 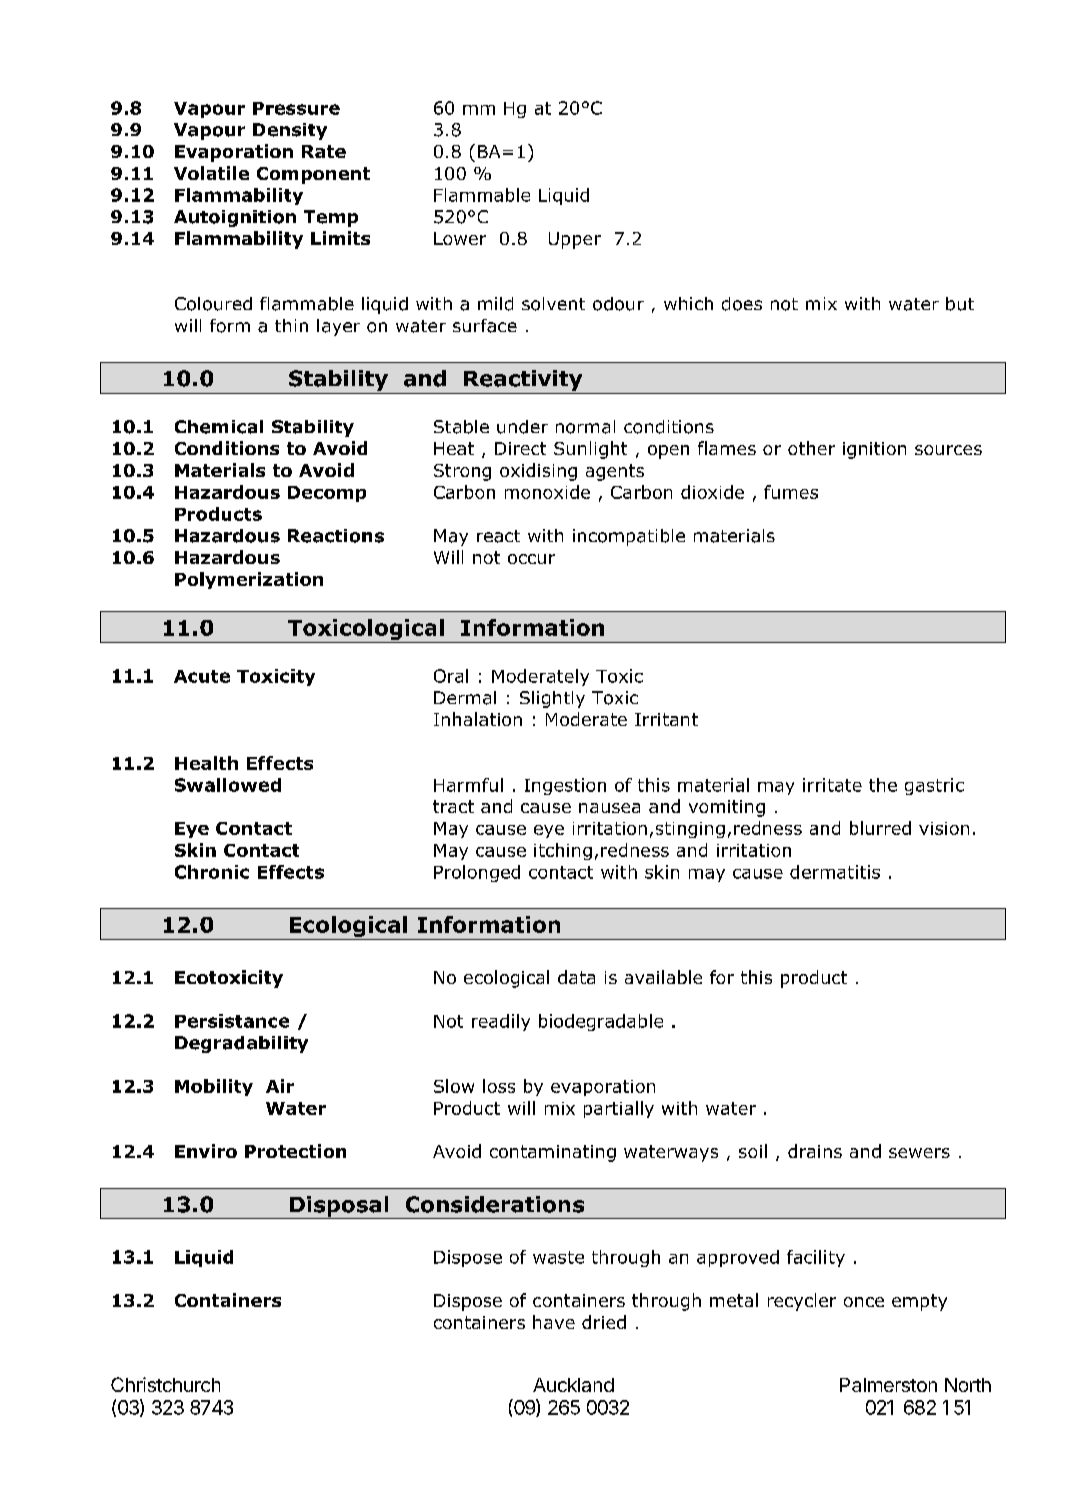 I want to click on normal, so click(x=585, y=427).
